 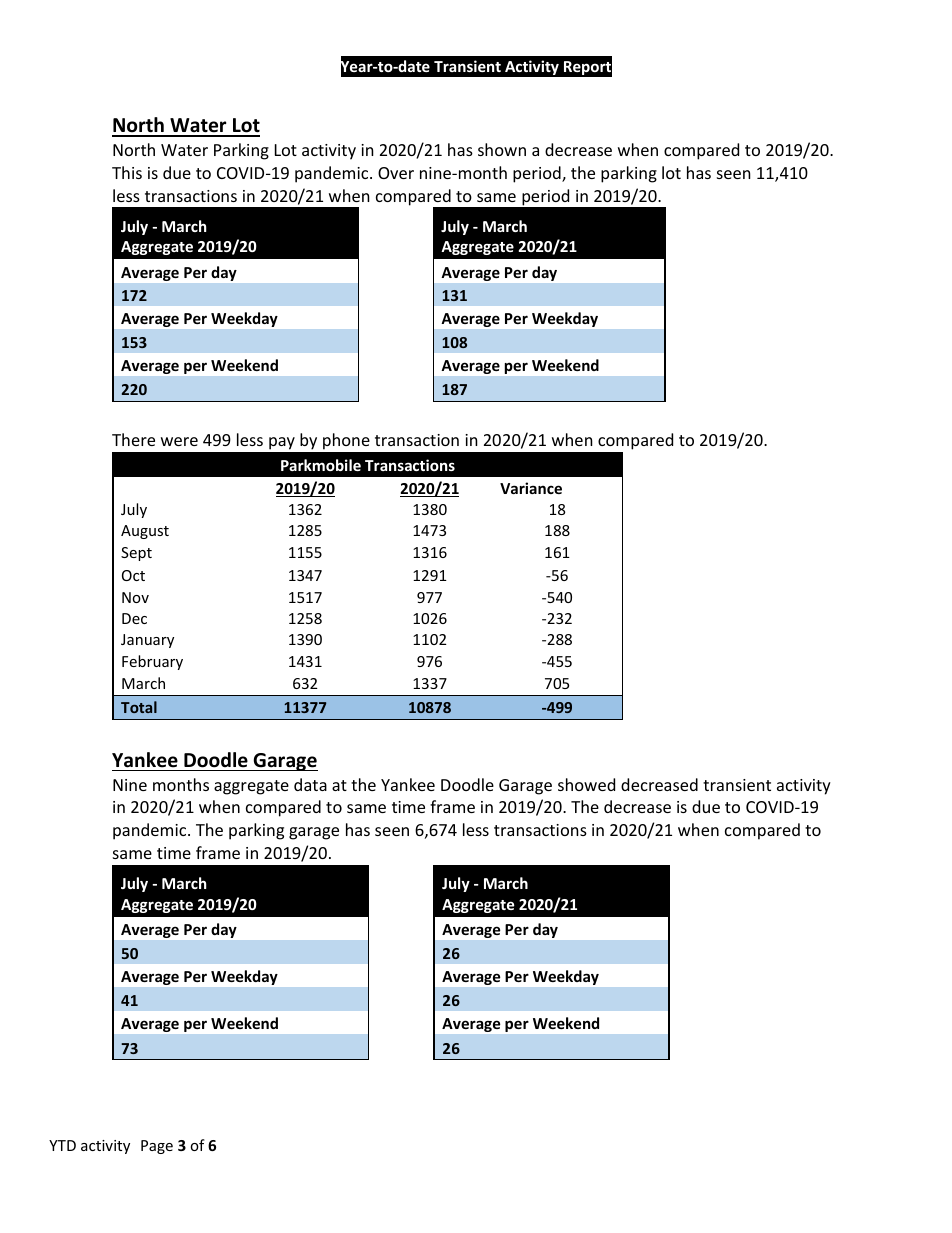 I want to click on Page, so click(x=157, y=1147).
